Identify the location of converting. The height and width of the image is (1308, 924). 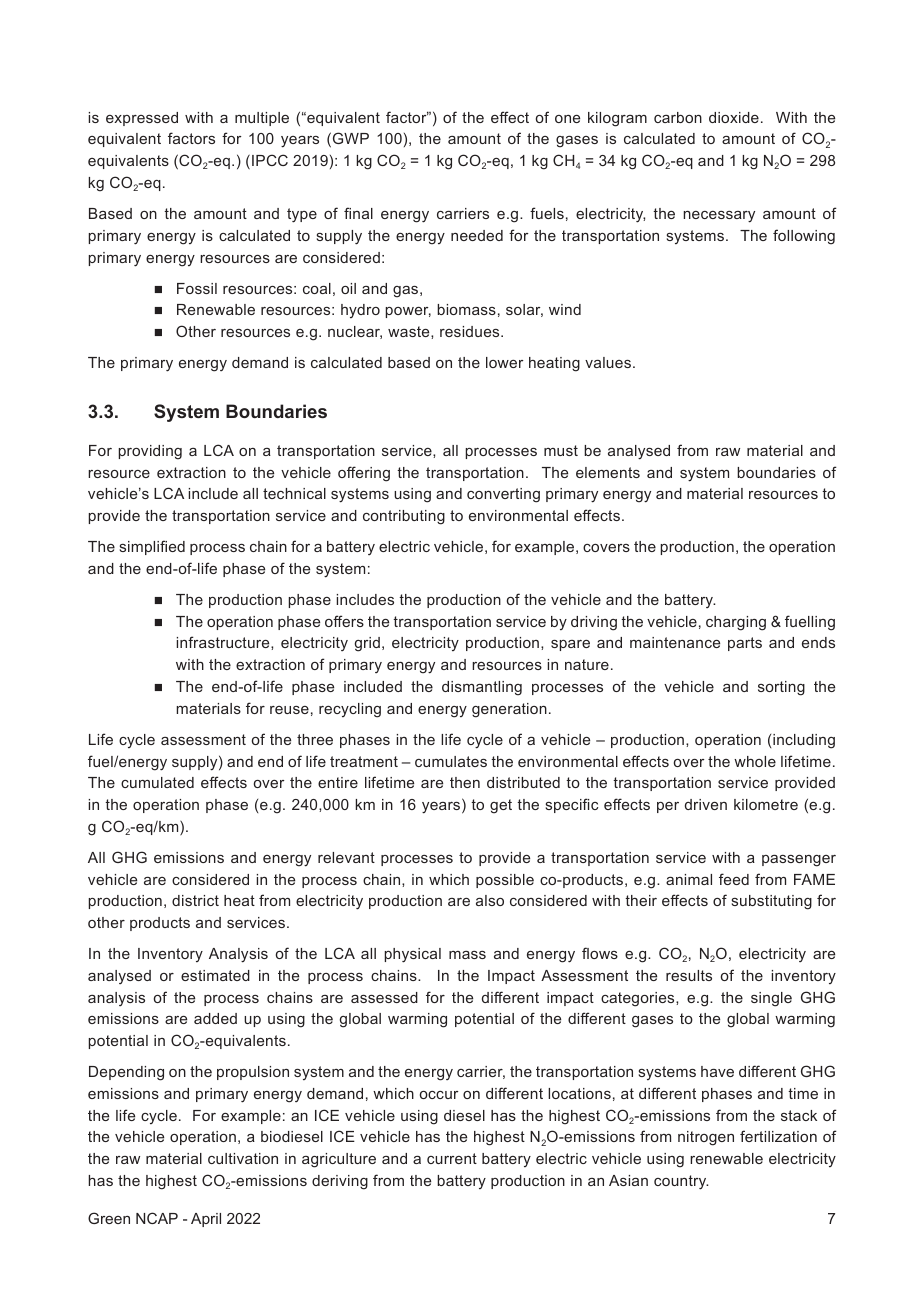
(503, 495).
